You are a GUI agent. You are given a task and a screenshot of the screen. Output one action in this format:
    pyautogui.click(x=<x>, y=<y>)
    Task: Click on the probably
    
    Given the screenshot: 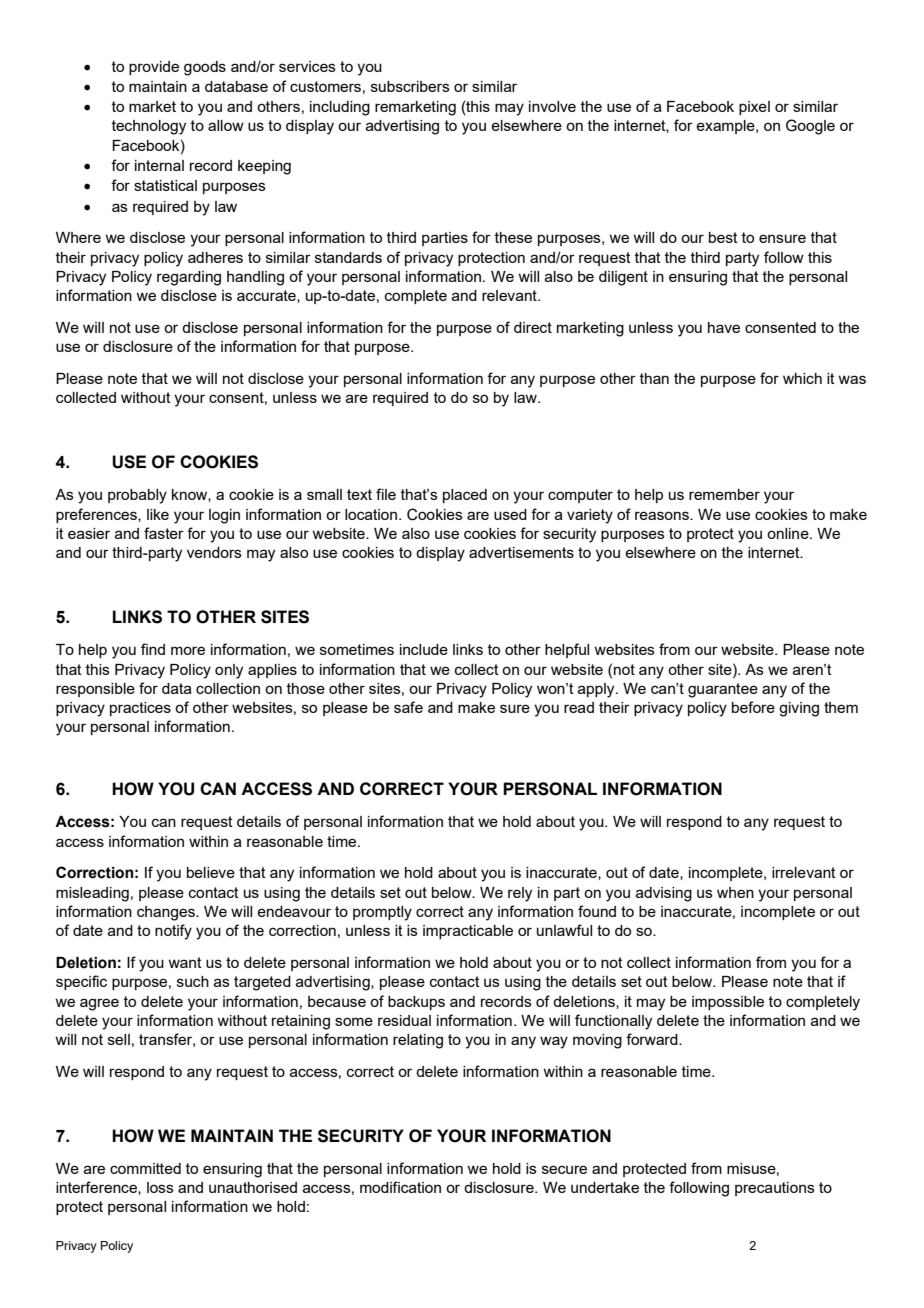 What is the action you would take?
    pyautogui.click(x=137, y=496)
